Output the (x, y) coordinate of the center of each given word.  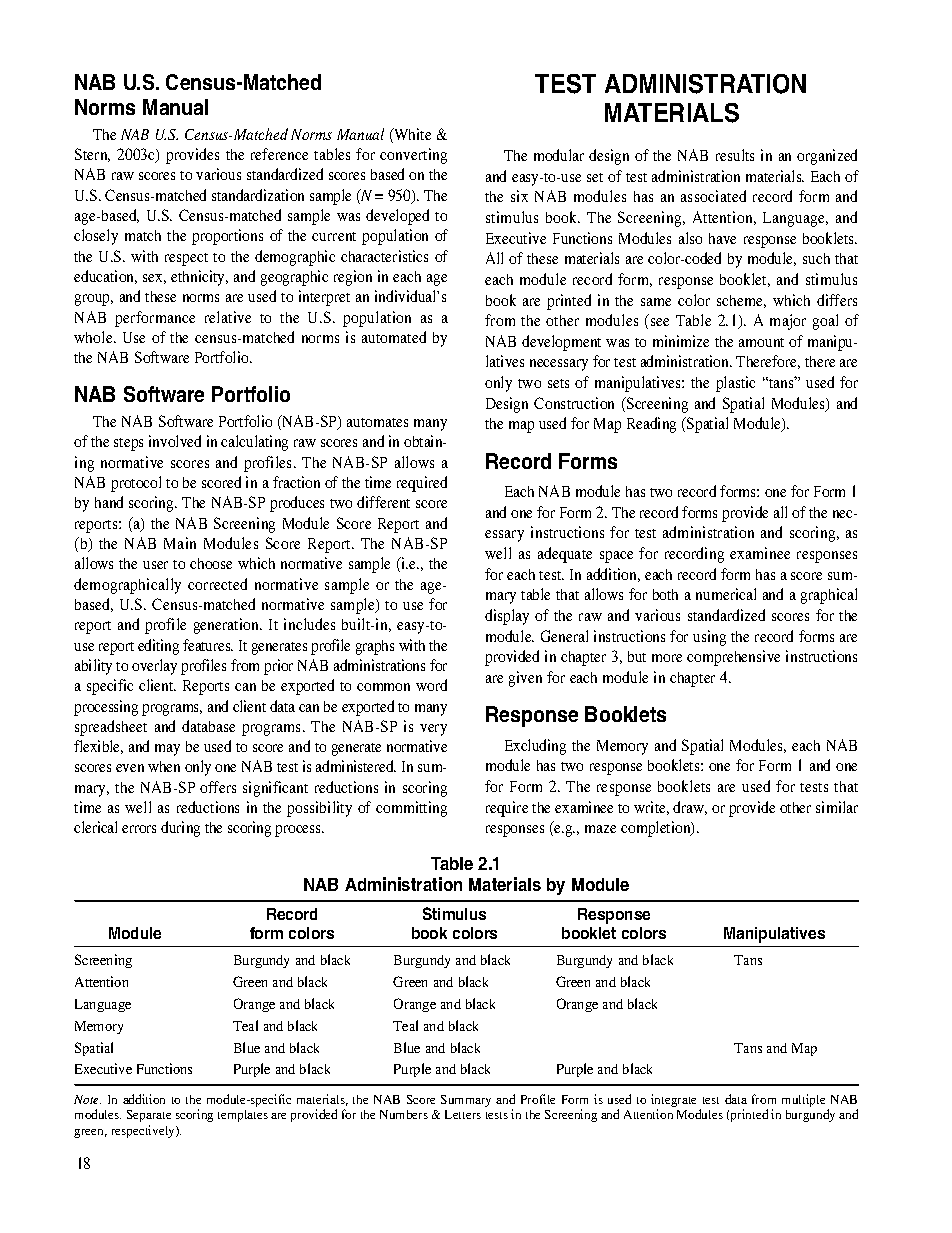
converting (413, 156)
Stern (92, 155)
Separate (149, 1116)
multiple (803, 1100)
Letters (463, 1114)
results (735, 155)
